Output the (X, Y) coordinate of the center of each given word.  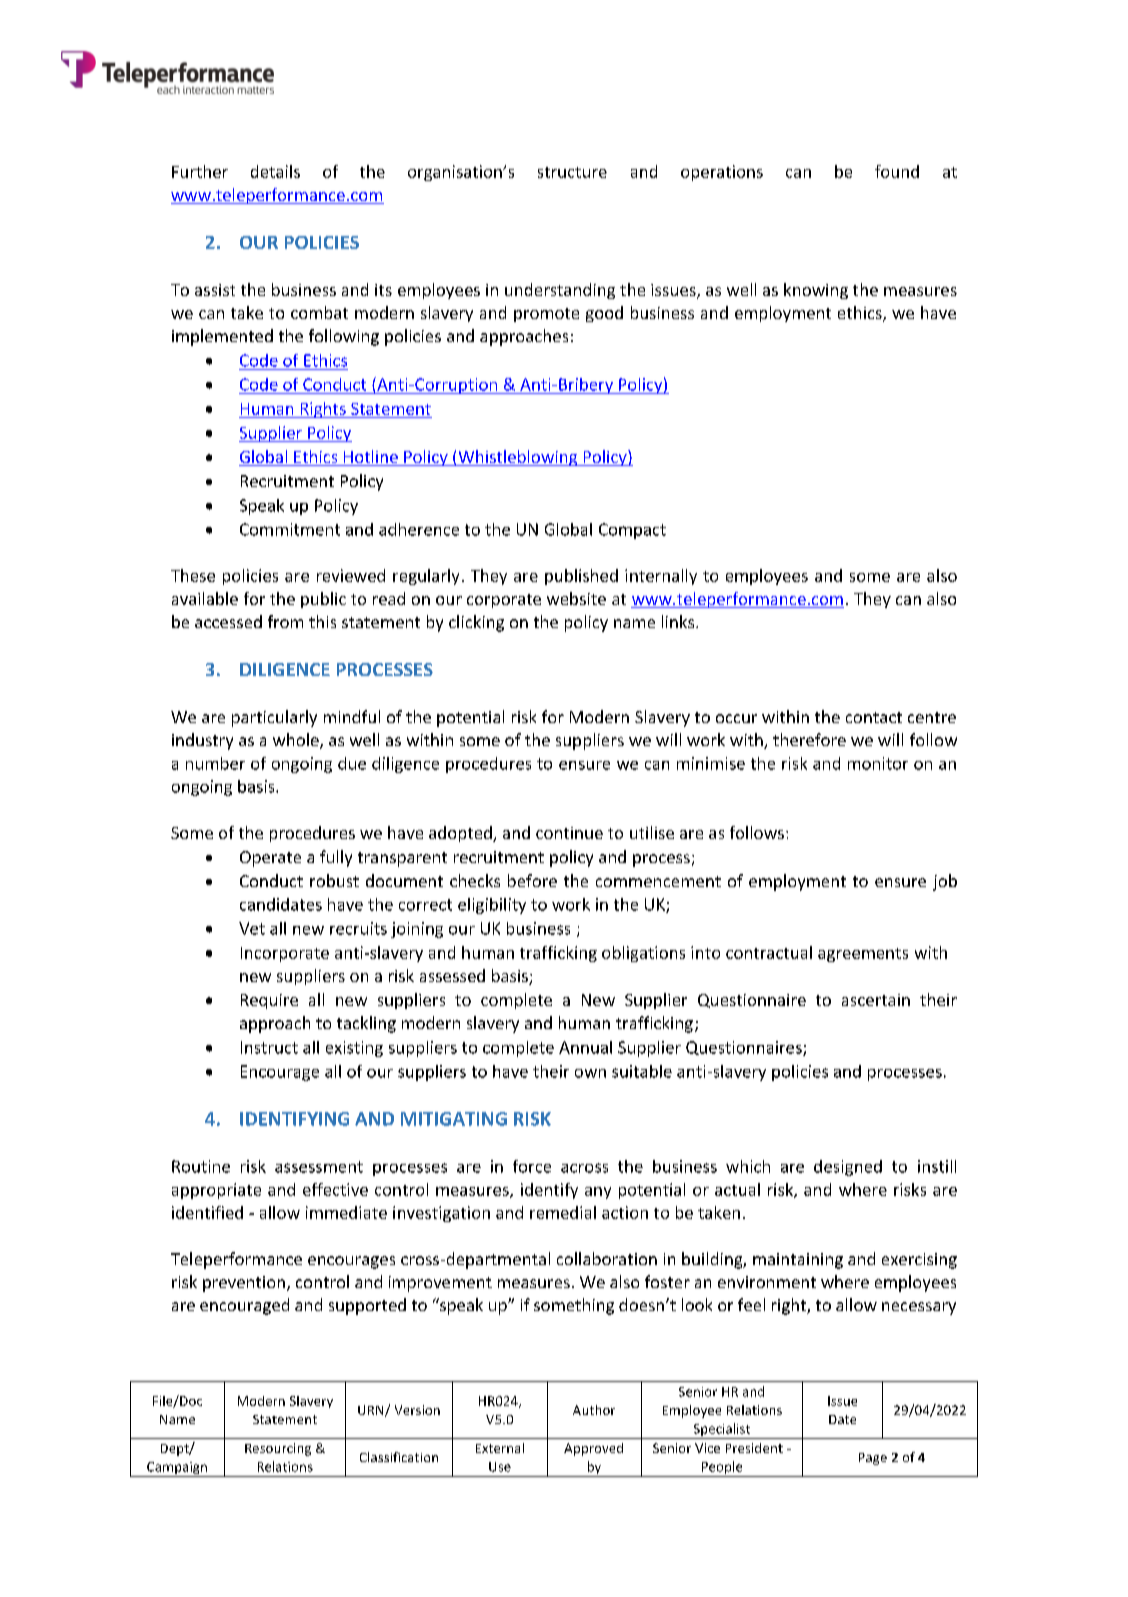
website (576, 598)
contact (874, 717)
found (897, 171)
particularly (274, 718)
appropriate (216, 1191)
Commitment (290, 529)
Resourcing (278, 1449)
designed (848, 1168)
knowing (816, 291)
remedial (563, 1212)
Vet (252, 928)
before (532, 880)
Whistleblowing (518, 458)
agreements (863, 955)
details (275, 171)
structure (572, 172)
